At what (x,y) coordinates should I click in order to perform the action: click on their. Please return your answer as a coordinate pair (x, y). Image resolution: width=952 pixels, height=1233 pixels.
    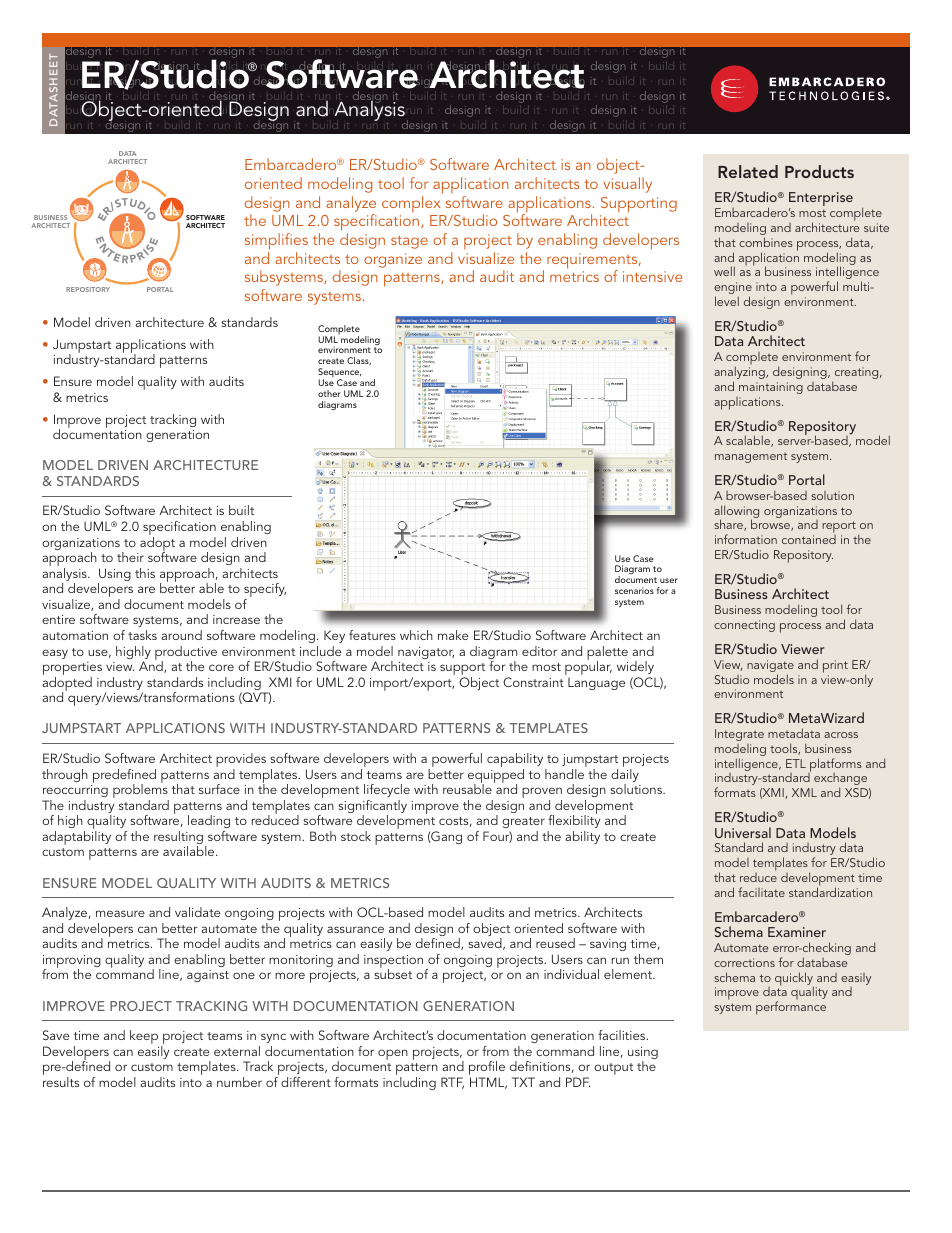
    Looking at the image, I should click on (130, 557).
